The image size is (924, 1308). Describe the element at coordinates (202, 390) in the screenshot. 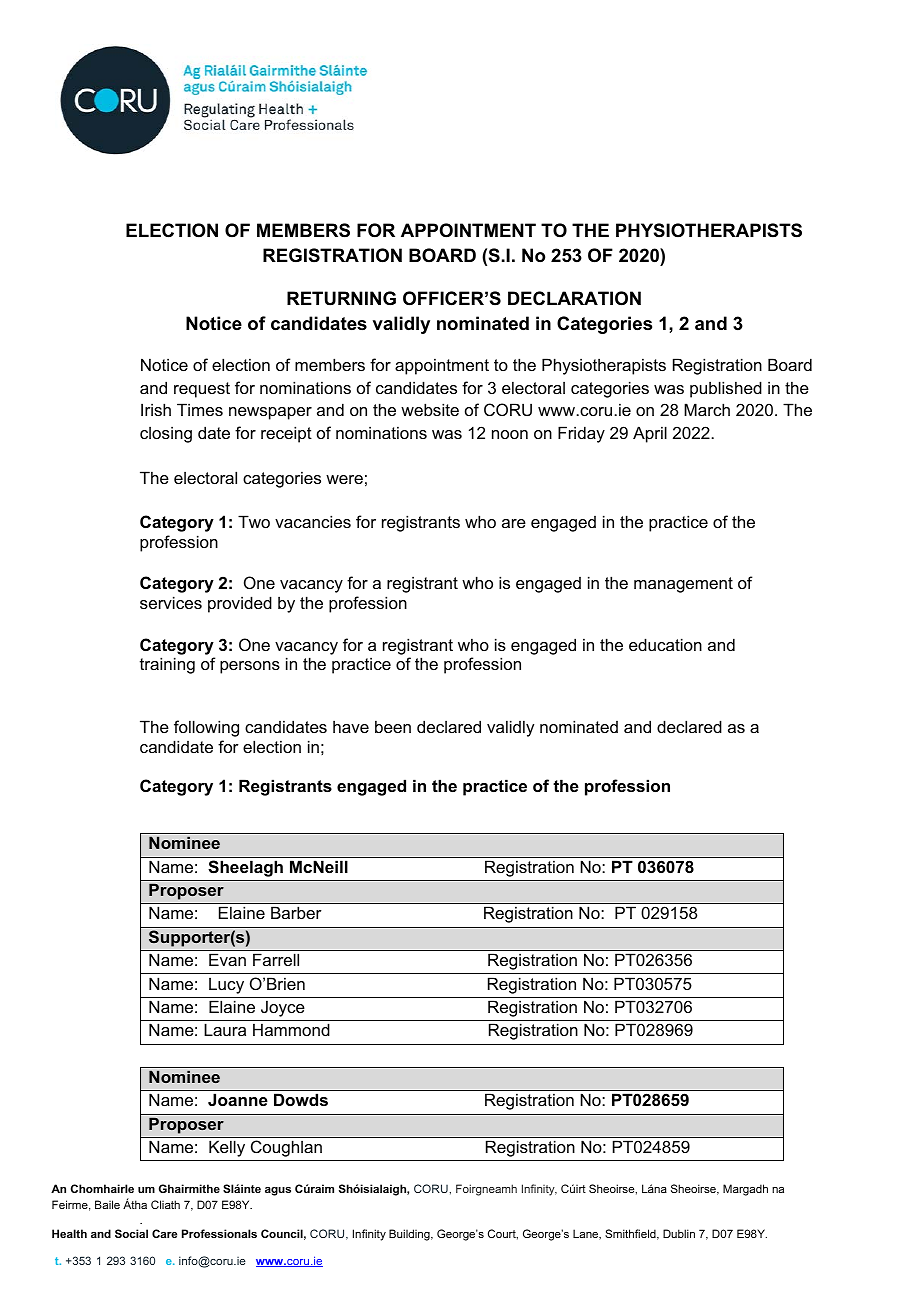

I see `request` at that location.
